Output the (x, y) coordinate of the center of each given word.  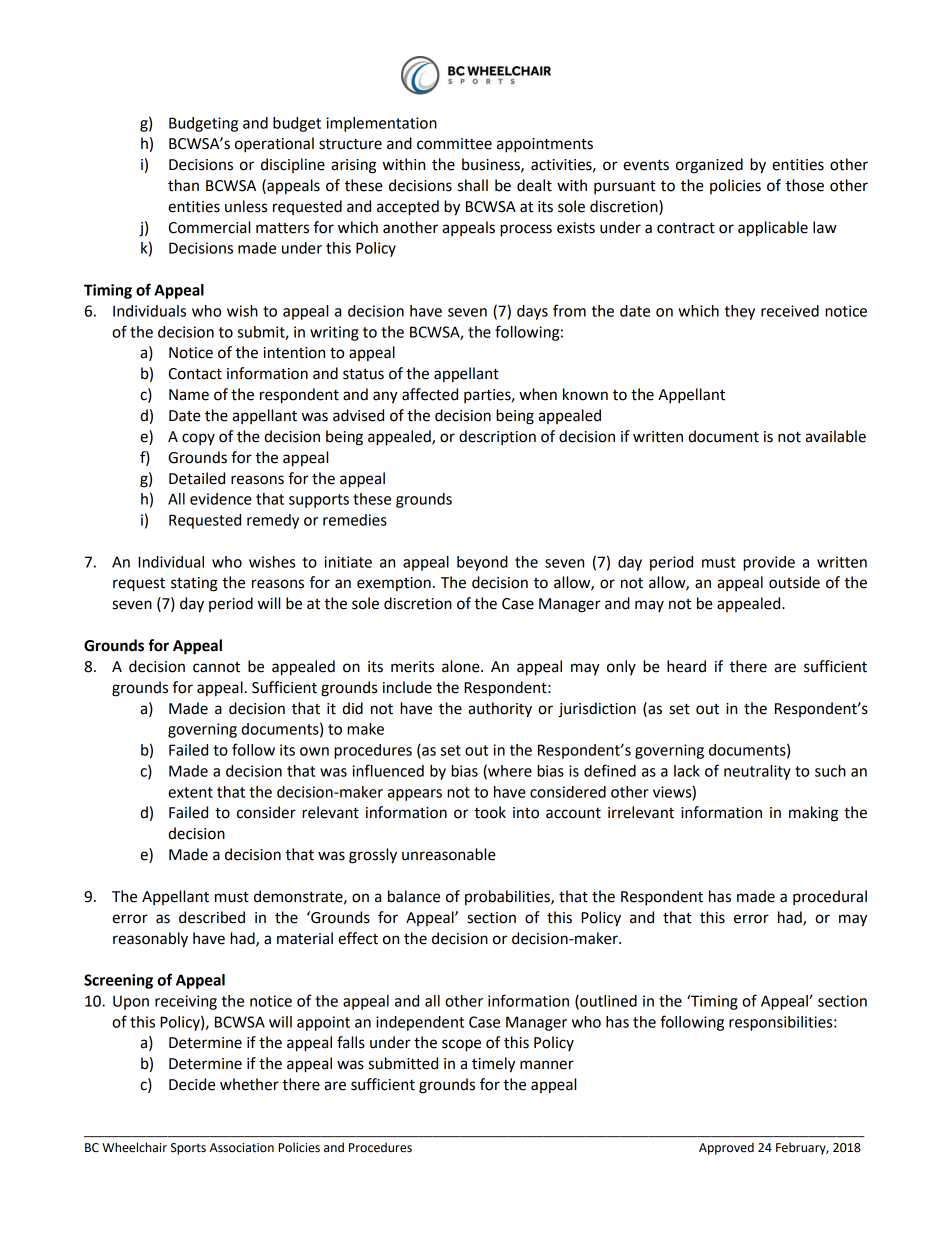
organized (709, 166)
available (835, 436)
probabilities (508, 897)
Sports (188, 1149)
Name (189, 395)
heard (686, 666)
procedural (830, 897)
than (183, 185)
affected (430, 394)
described (212, 917)
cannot (216, 667)
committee (454, 144)
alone (462, 666)
